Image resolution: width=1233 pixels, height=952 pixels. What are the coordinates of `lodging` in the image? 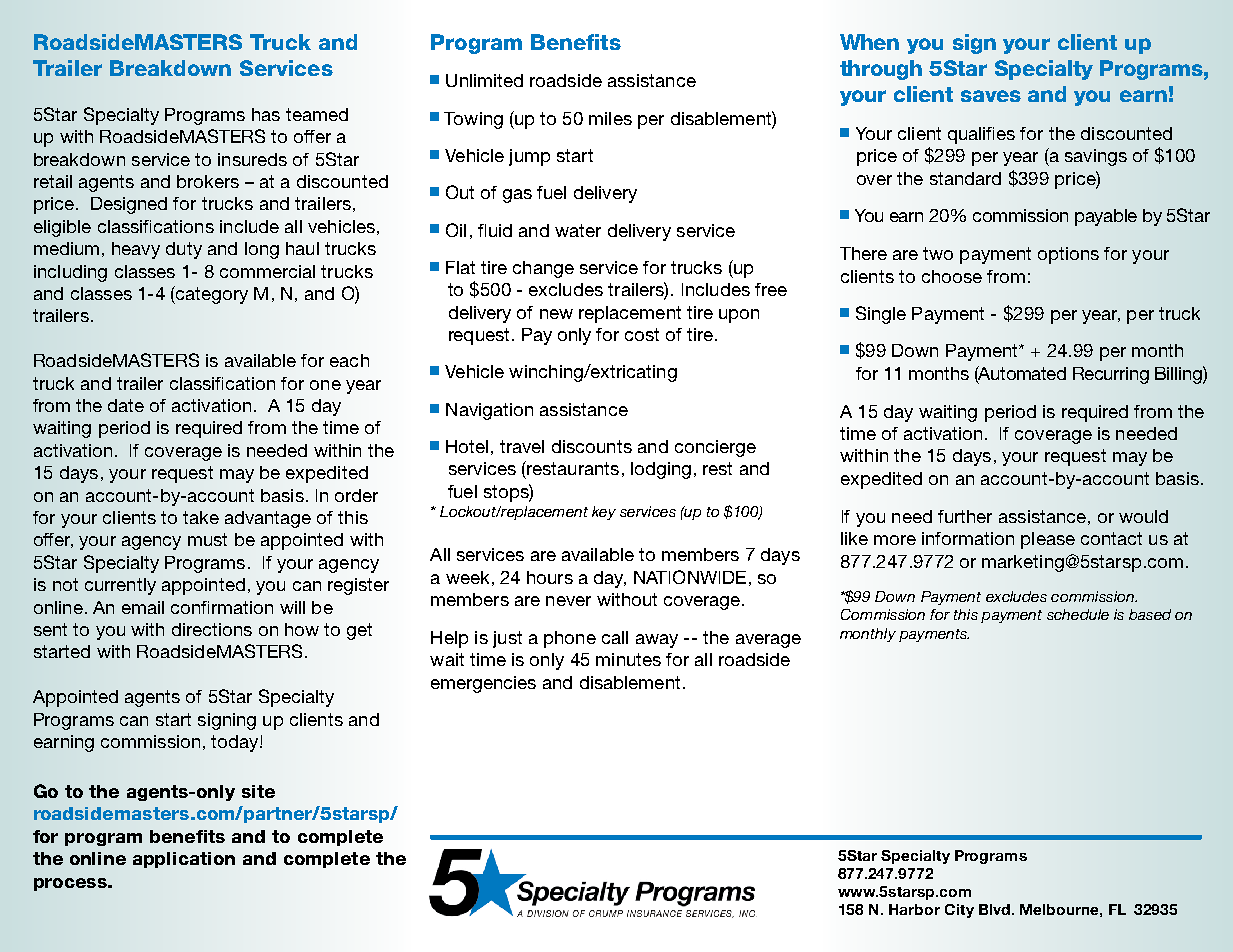 It's located at (661, 470).
